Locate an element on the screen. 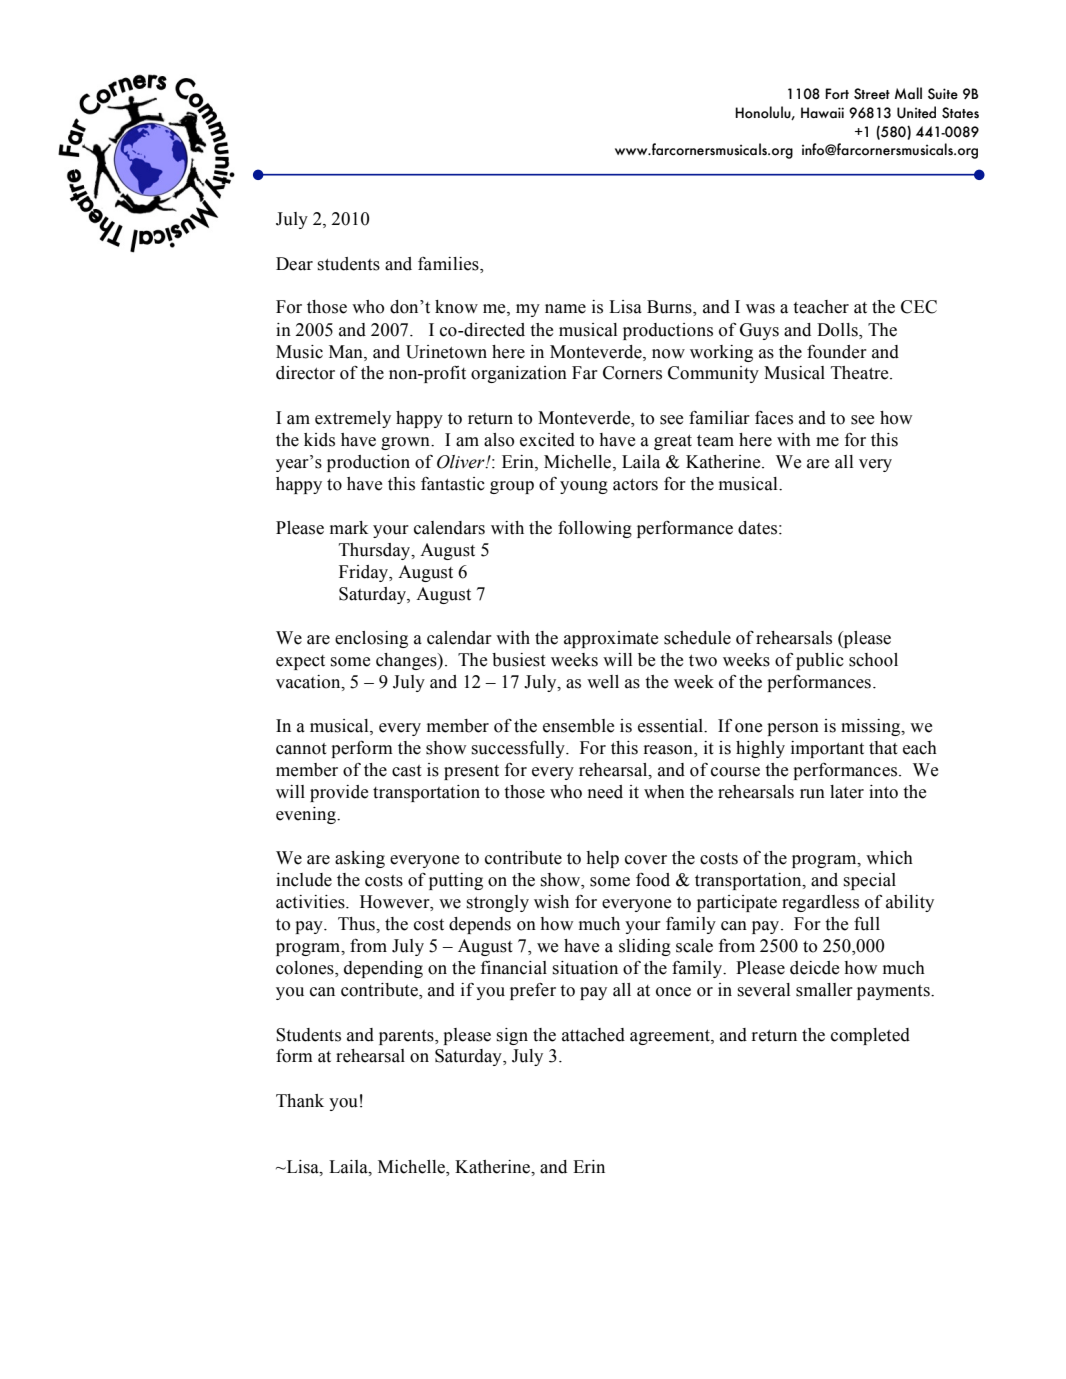 Image resolution: width=1066 pixels, height=1379 pixels. that is located at coordinates (883, 748).
